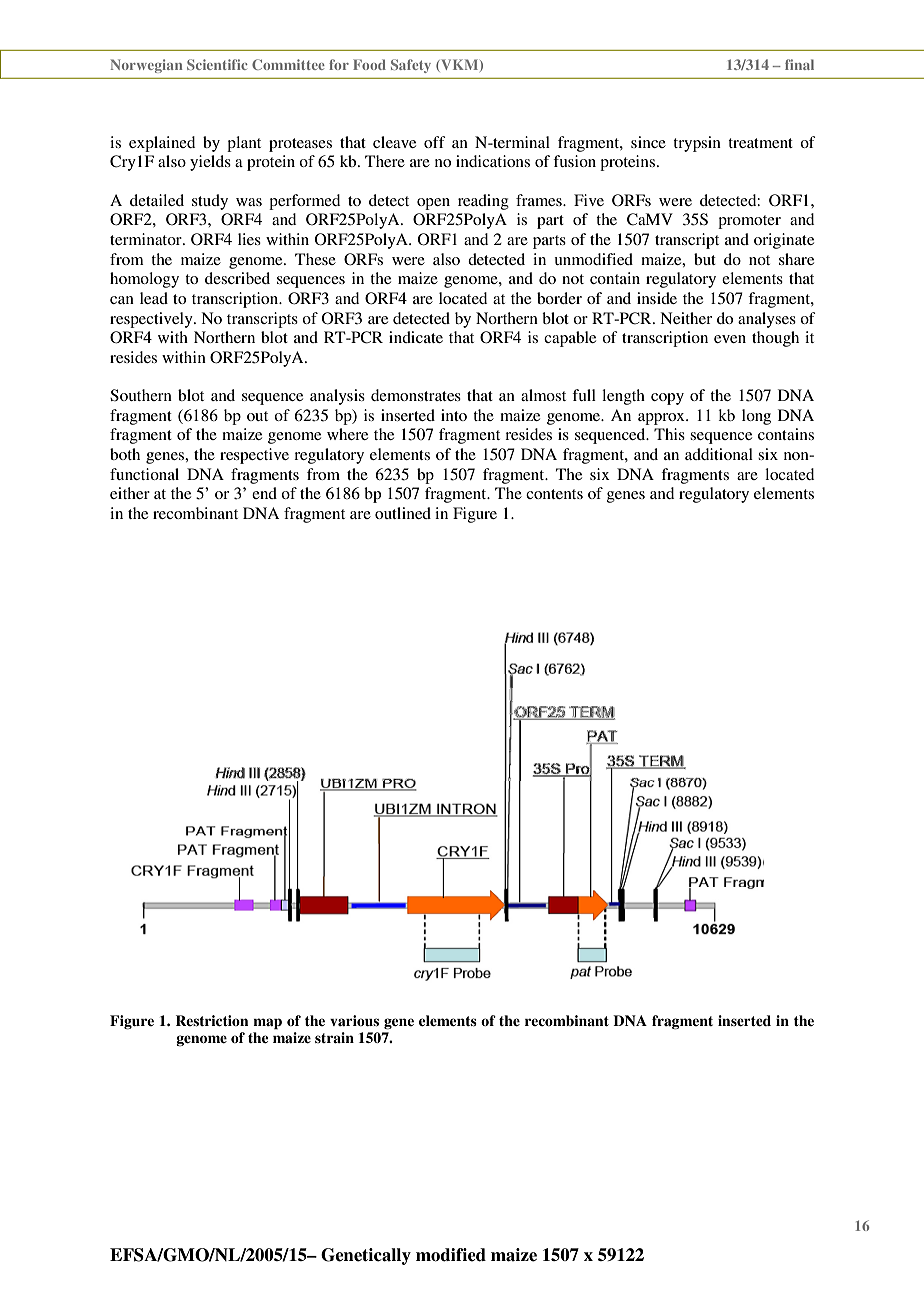  I want to click on VKM, so click(460, 65).
